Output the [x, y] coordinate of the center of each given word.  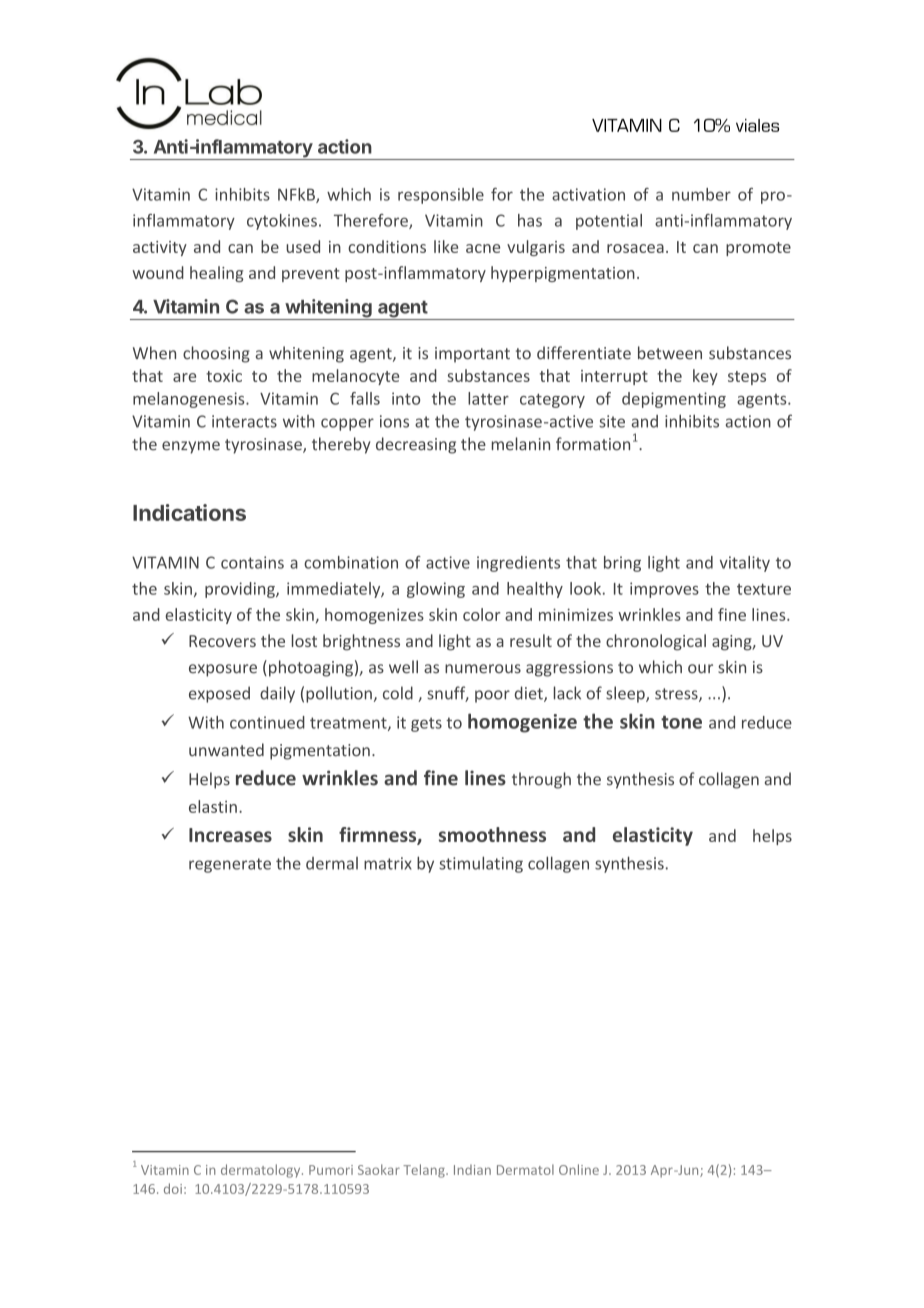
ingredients [518, 564]
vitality [745, 564]
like [446, 246]
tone [681, 722]
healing [216, 274]
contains [252, 562]
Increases [230, 835]
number [701, 194]
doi [173, 1188]
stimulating [481, 864]
